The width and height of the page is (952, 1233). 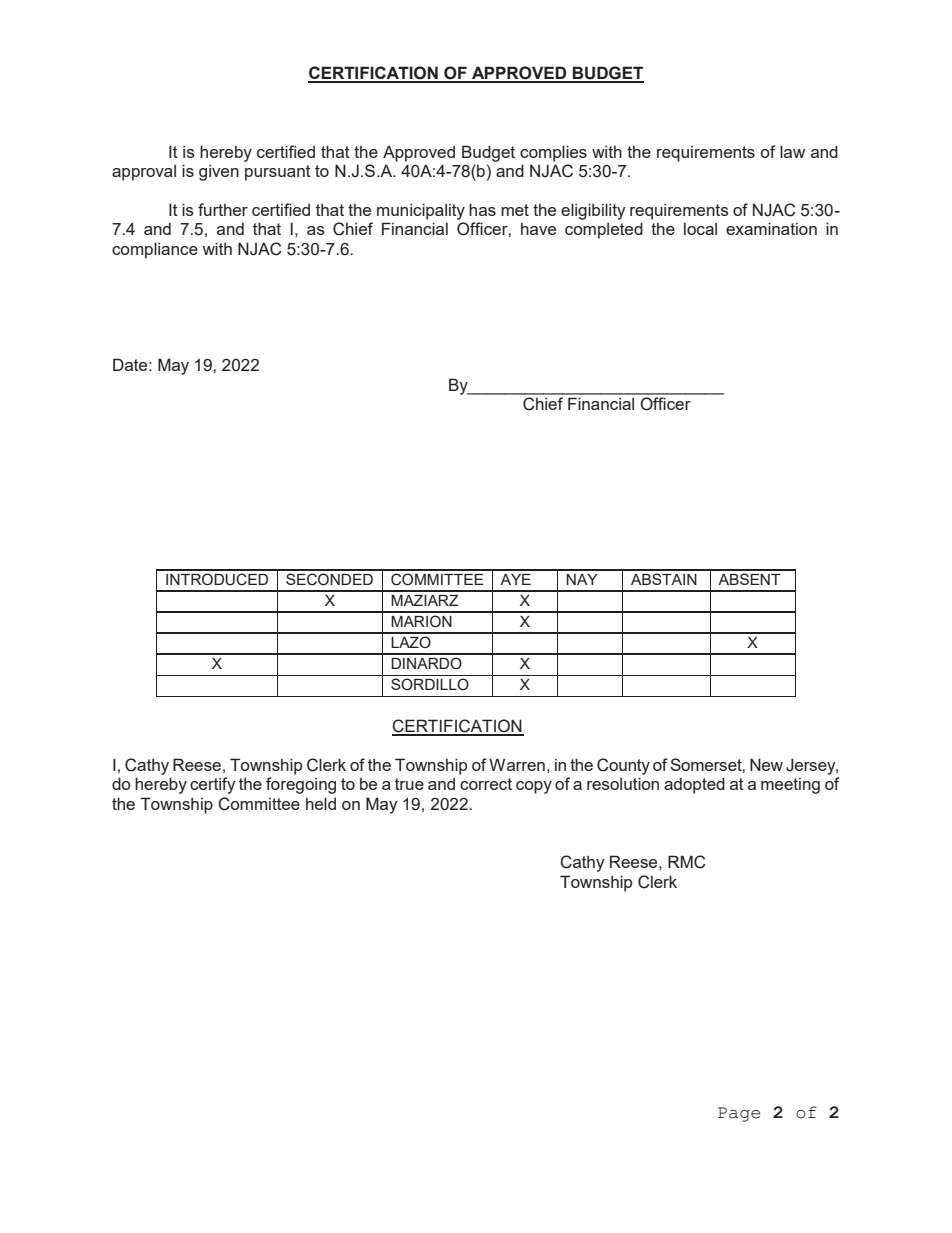 What do you see at coordinates (700, 229) in the page?
I see `local` at bounding box center [700, 229].
